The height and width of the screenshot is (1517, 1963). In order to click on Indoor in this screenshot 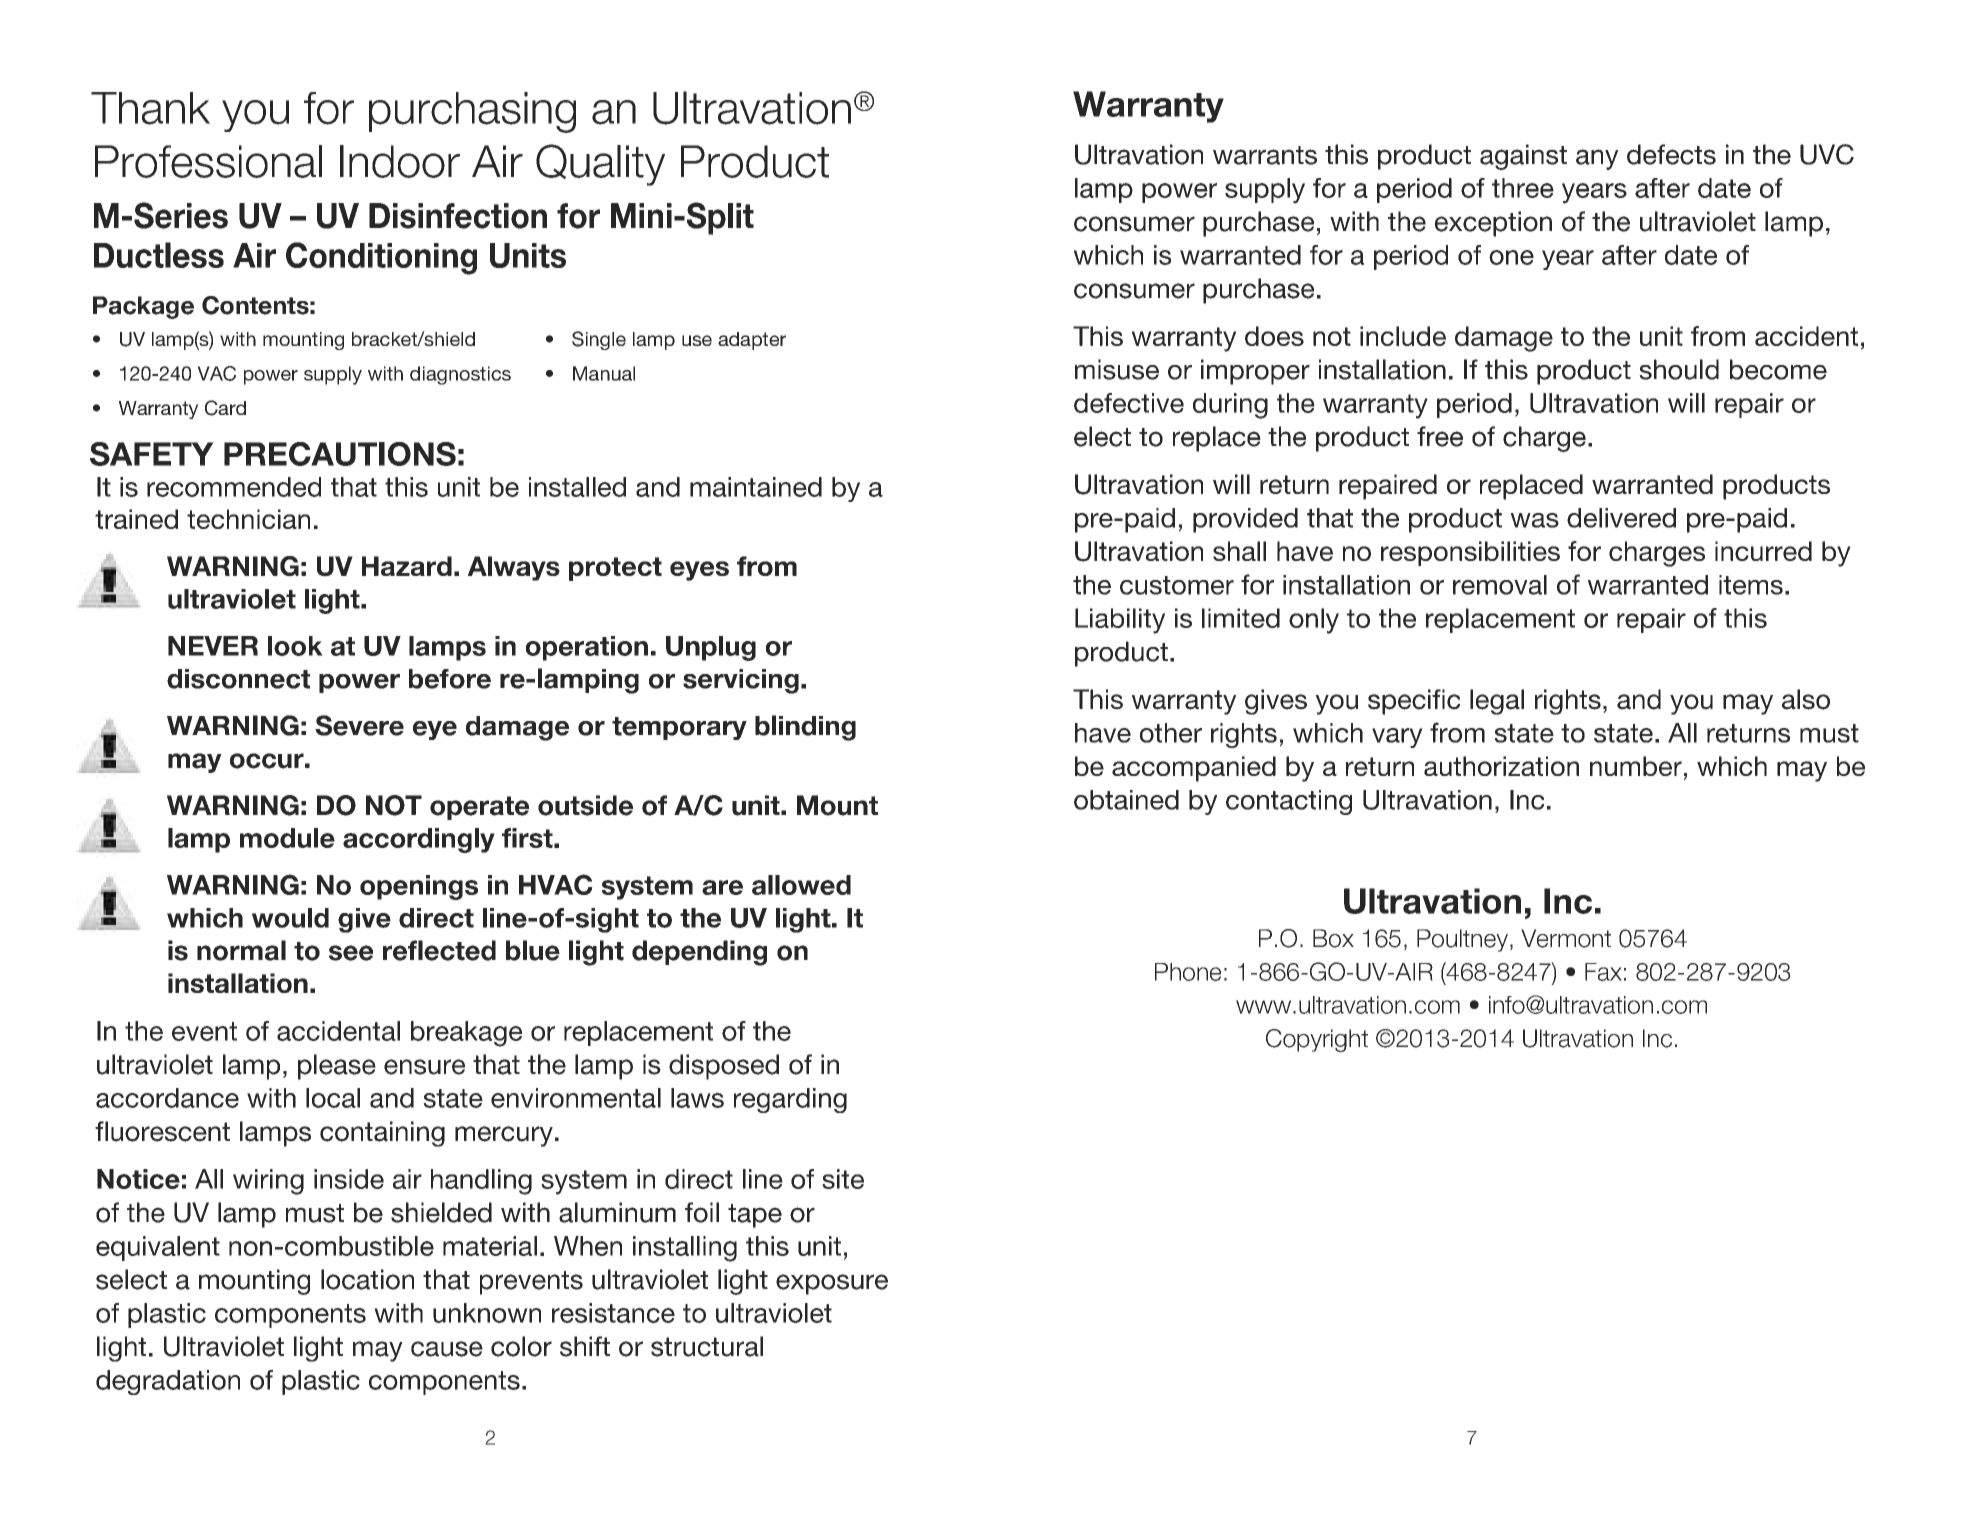, I will do `click(400, 161)`.
